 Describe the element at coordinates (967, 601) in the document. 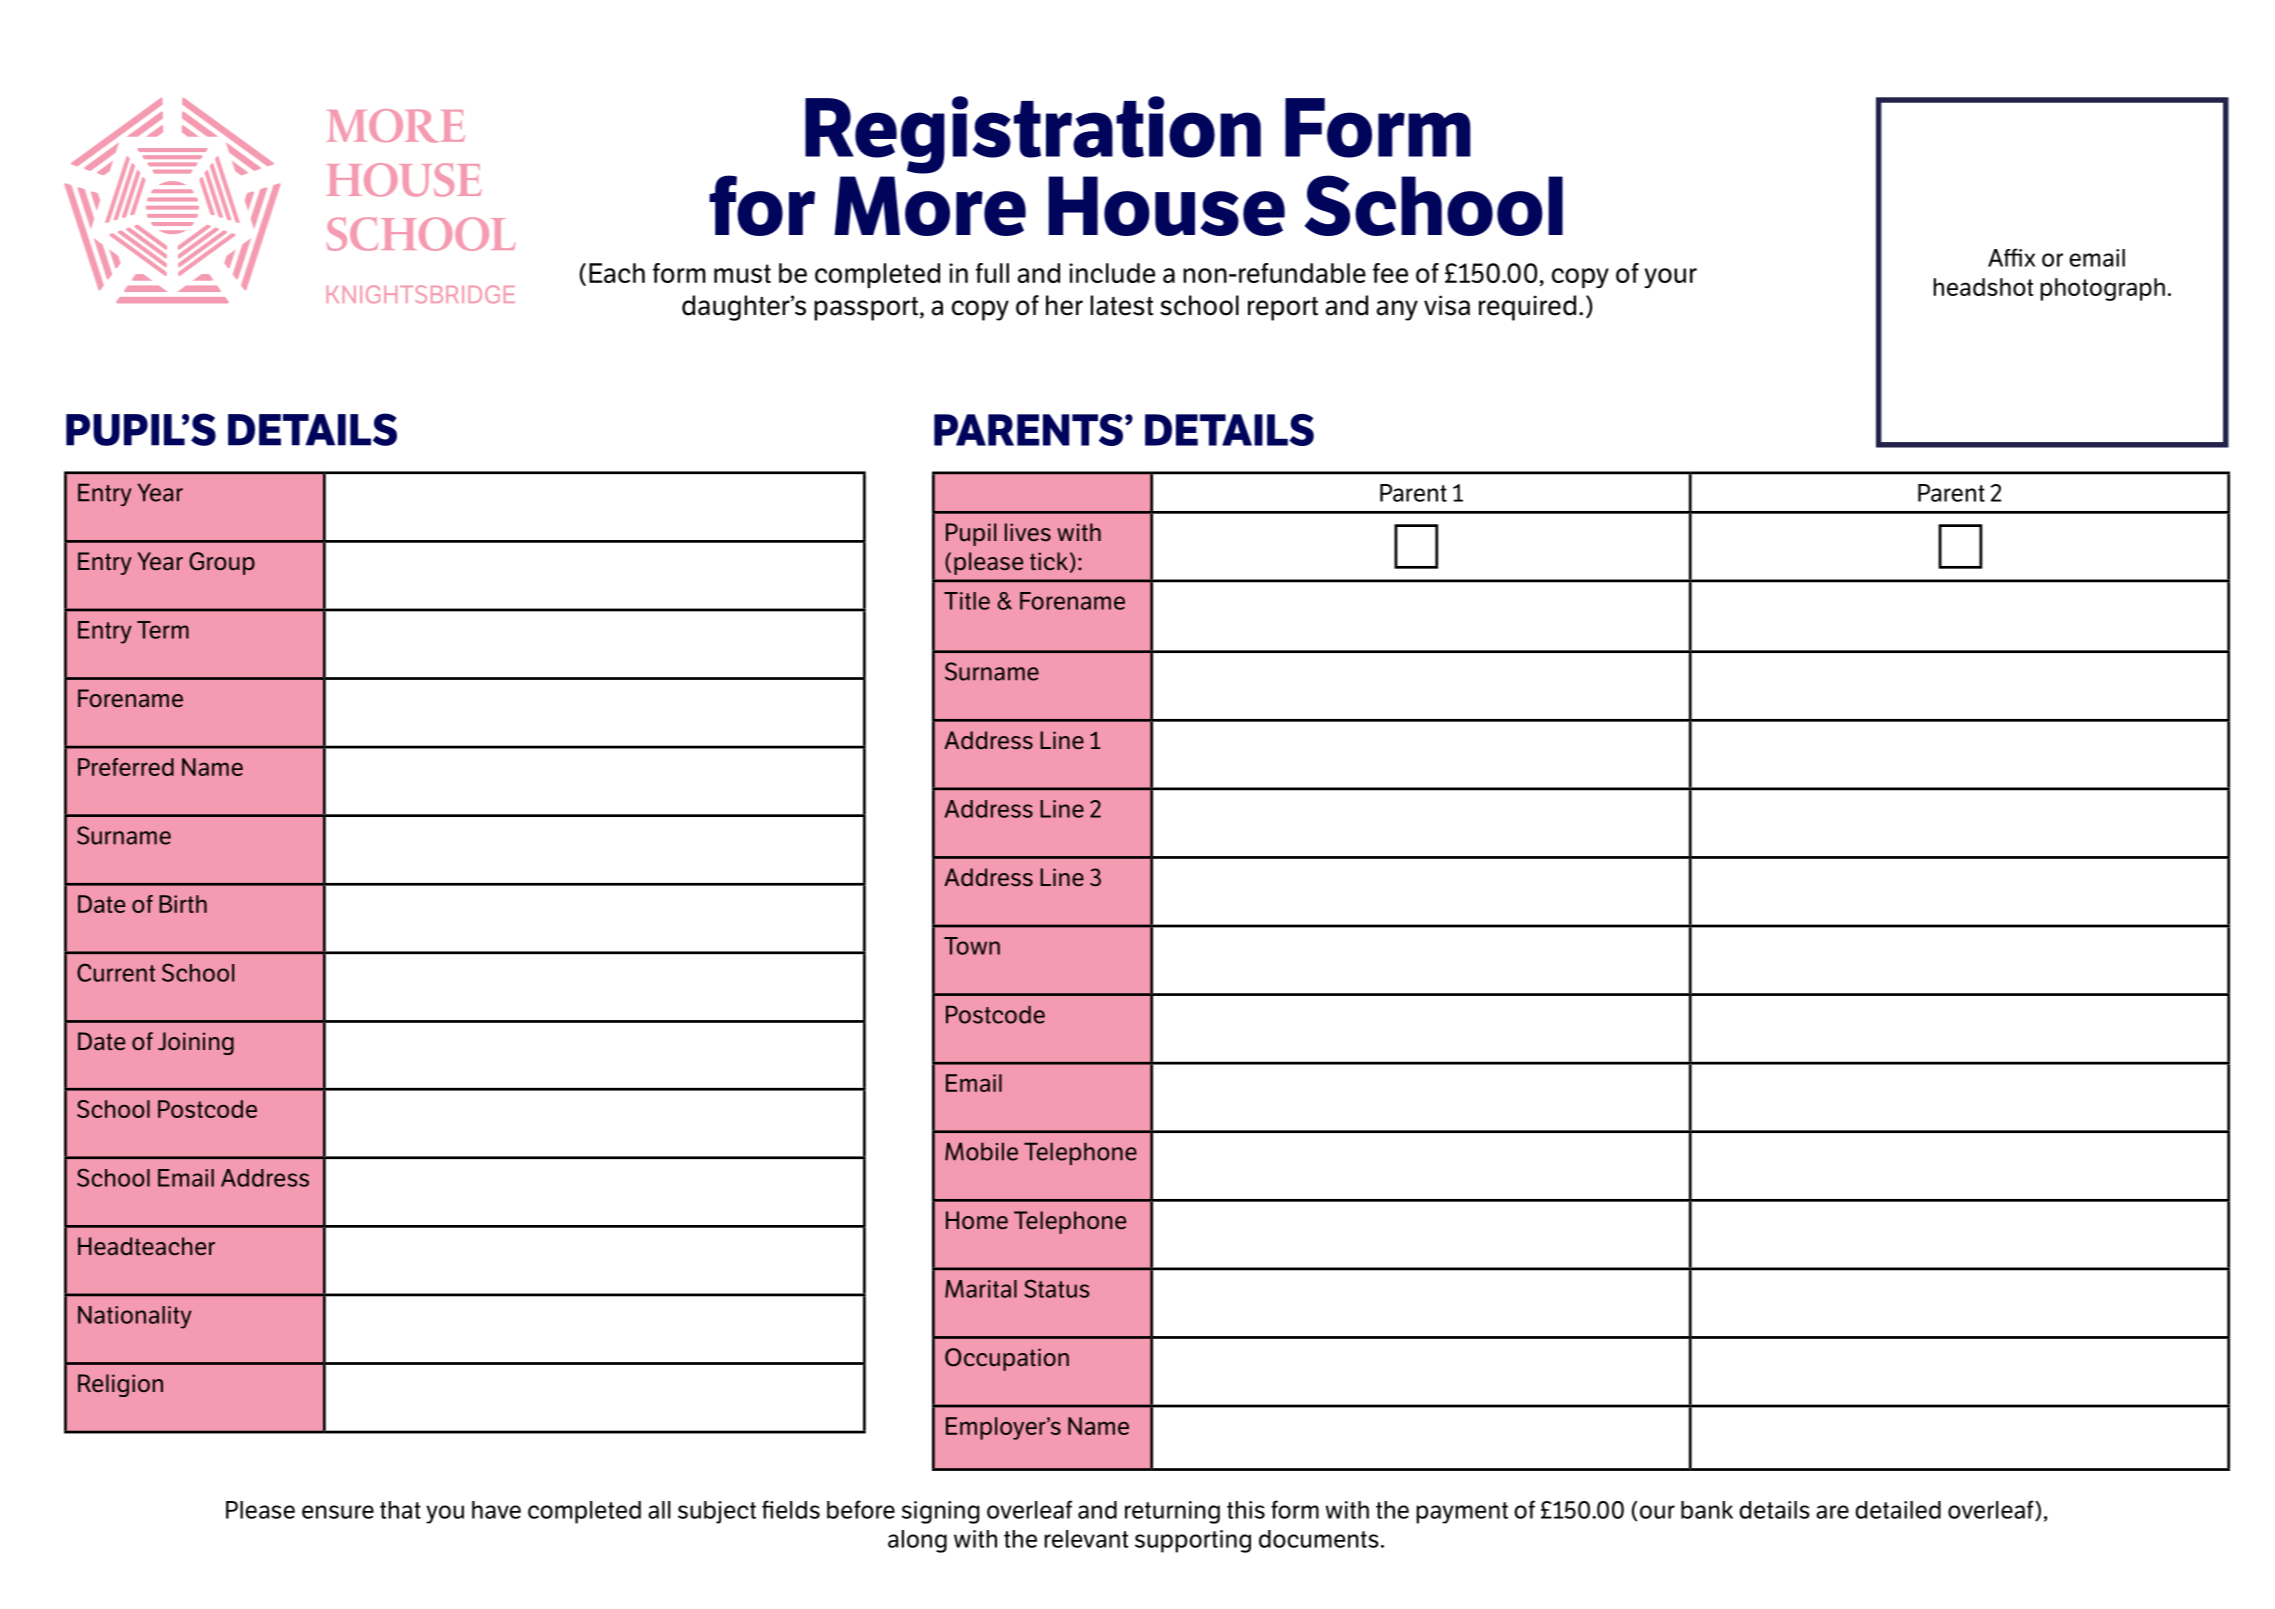

I see `Title` at that location.
